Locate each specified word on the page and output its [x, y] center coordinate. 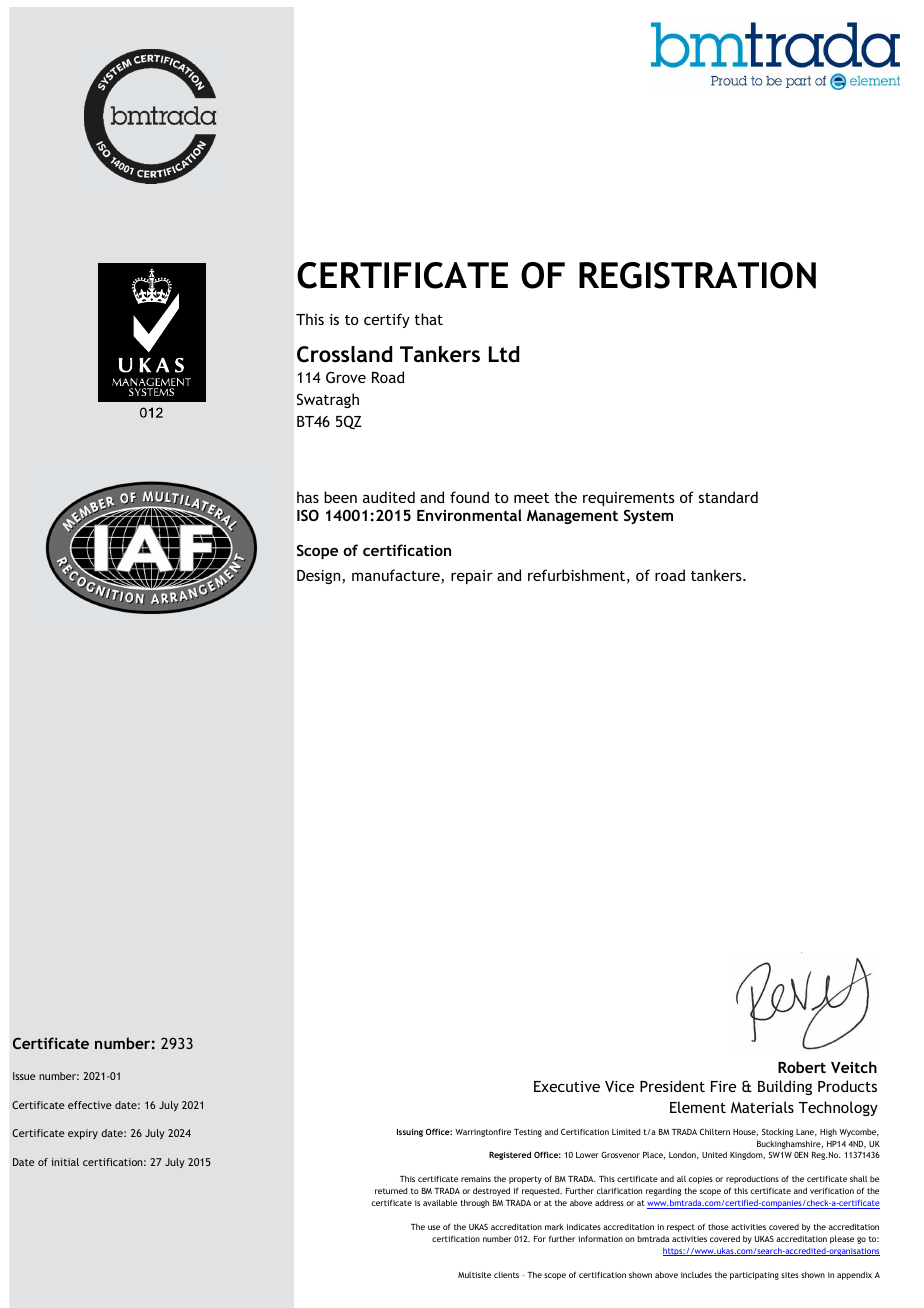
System [648, 516]
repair [472, 577]
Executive [567, 1086]
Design [320, 577]
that [429, 319]
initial [65, 1162]
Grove [346, 377]
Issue [24, 1076]
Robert [802, 1067]
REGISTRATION [697, 275]
